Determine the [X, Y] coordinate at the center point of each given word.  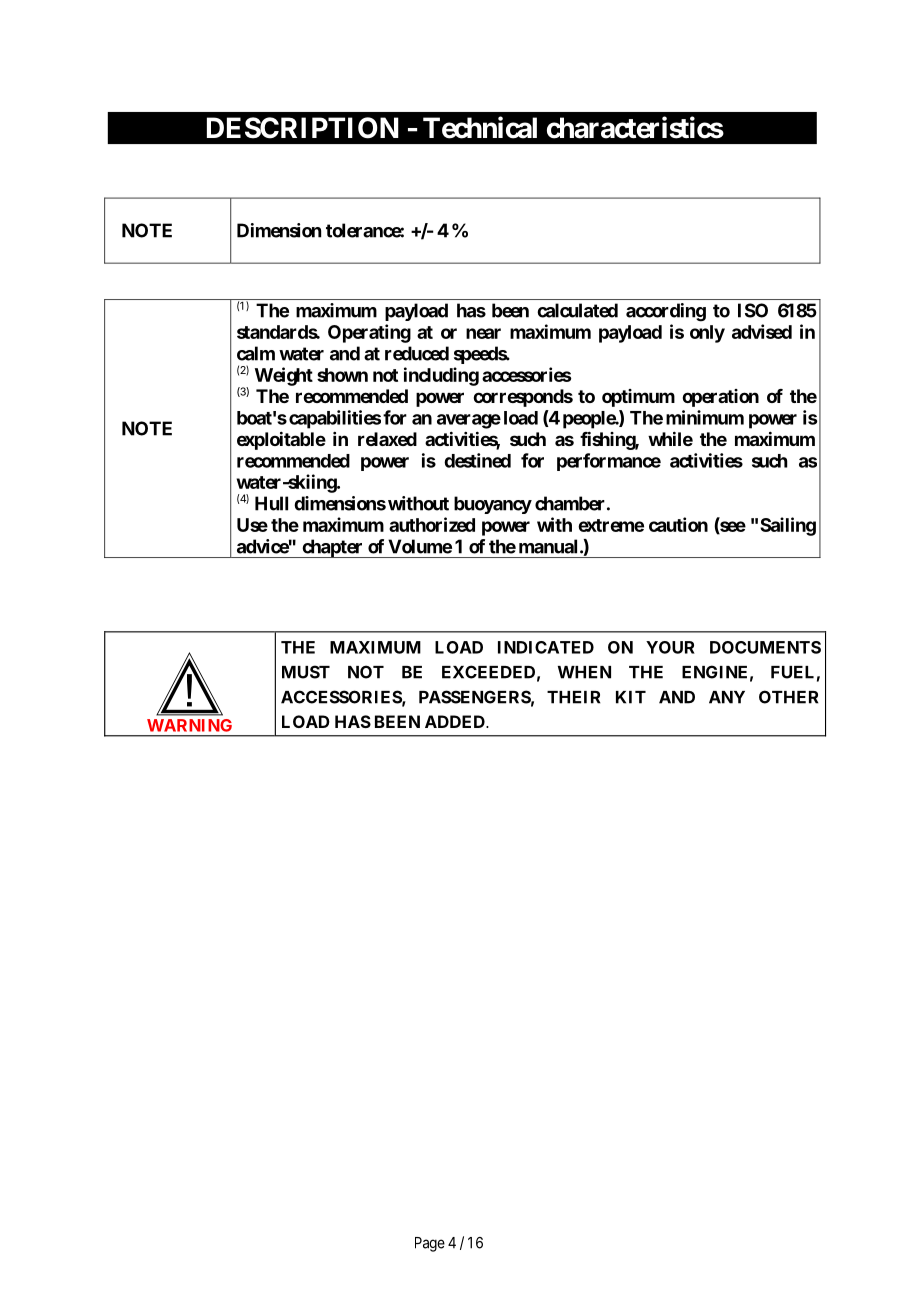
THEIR [573, 697]
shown [342, 375]
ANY [727, 697]
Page [430, 1244]
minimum [705, 417]
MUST [306, 672]
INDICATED [546, 647]
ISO [753, 310]
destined [477, 460]
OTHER [788, 697]
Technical [480, 127]
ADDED [456, 721]
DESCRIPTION [303, 128]
